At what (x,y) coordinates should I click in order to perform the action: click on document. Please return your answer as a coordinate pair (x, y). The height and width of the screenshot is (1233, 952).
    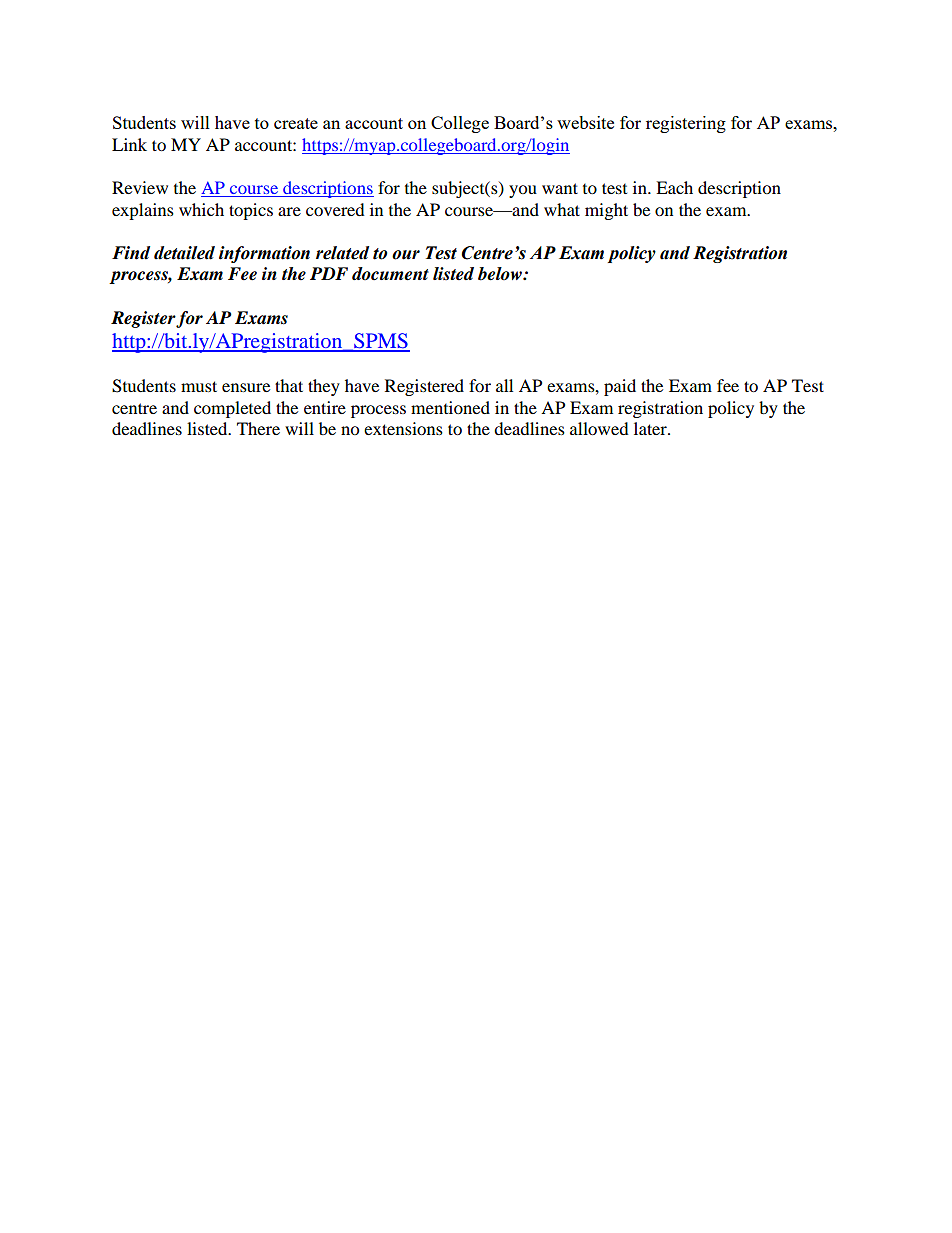
    Looking at the image, I should click on (390, 274).
